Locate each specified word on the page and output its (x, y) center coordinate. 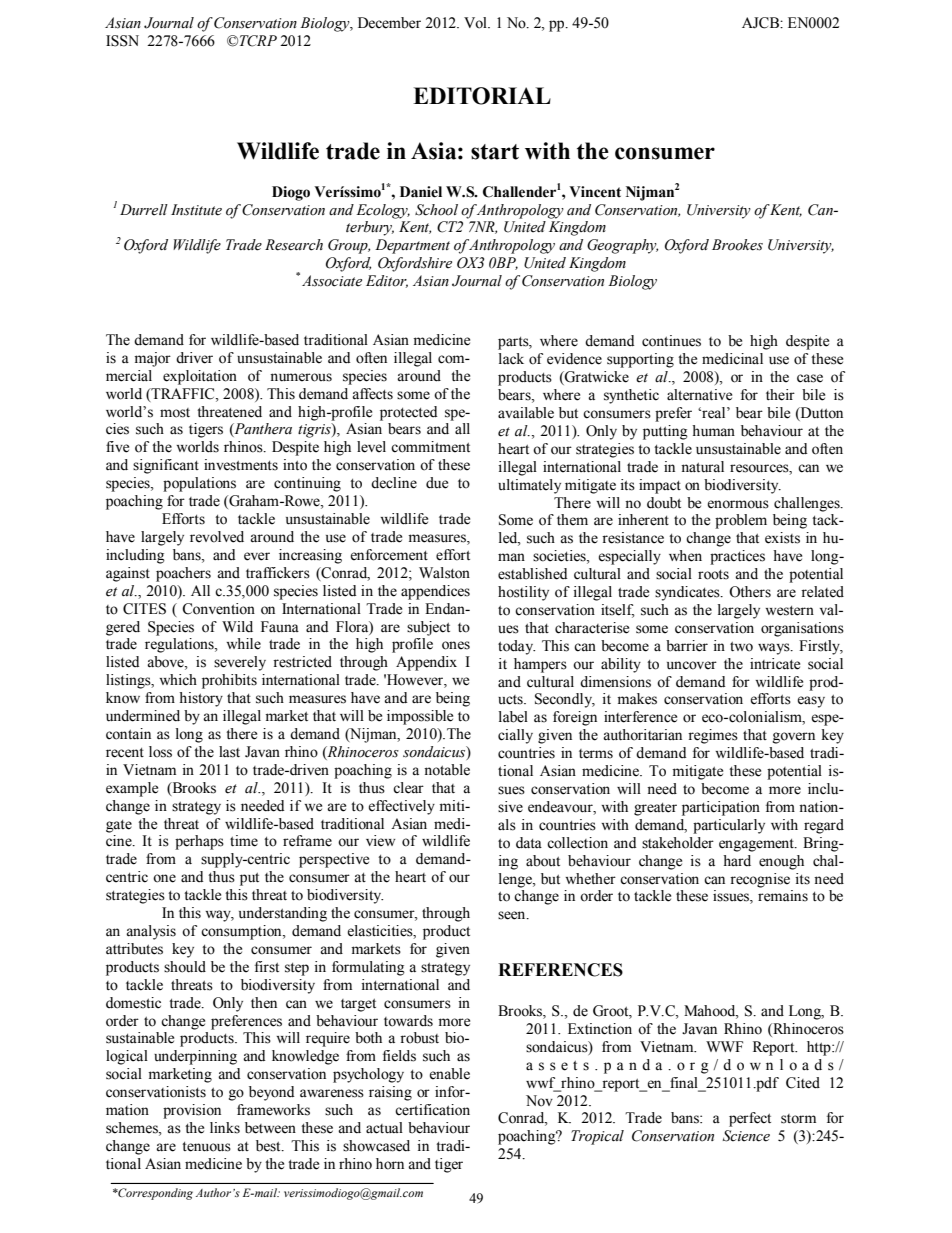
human (713, 431)
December (389, 23)
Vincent (595, 192)
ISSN (122, 41)
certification (432, 1110)
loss (160, 752)
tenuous (206, 1147)
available (526, 413)
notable (447, 770)
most (175, 413)
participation (721, 808)
